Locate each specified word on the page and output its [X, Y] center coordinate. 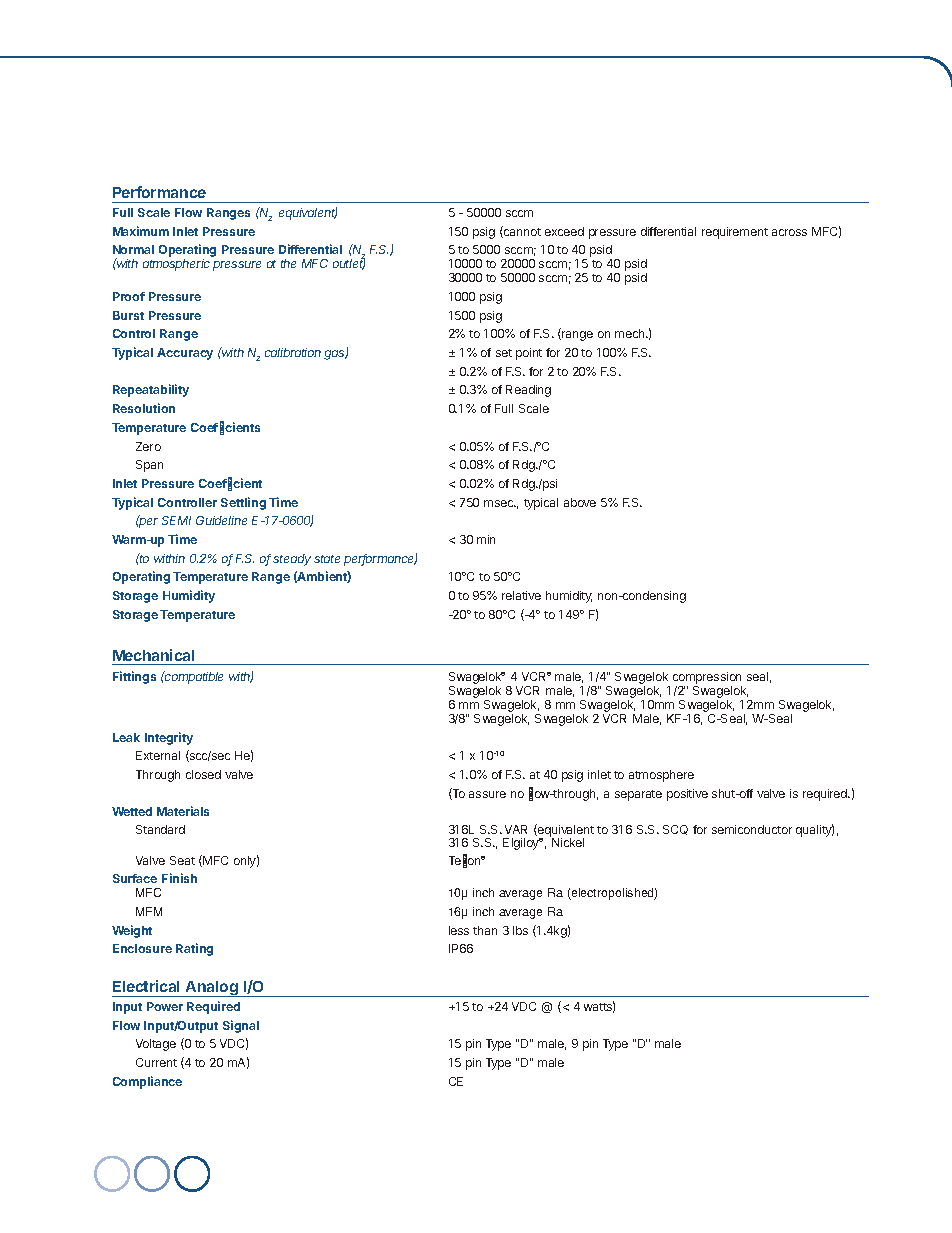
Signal [241, 1026]
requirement [735, 233]
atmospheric [176, 265]
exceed [564, 231]
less [459, 930]
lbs [520, 930]
